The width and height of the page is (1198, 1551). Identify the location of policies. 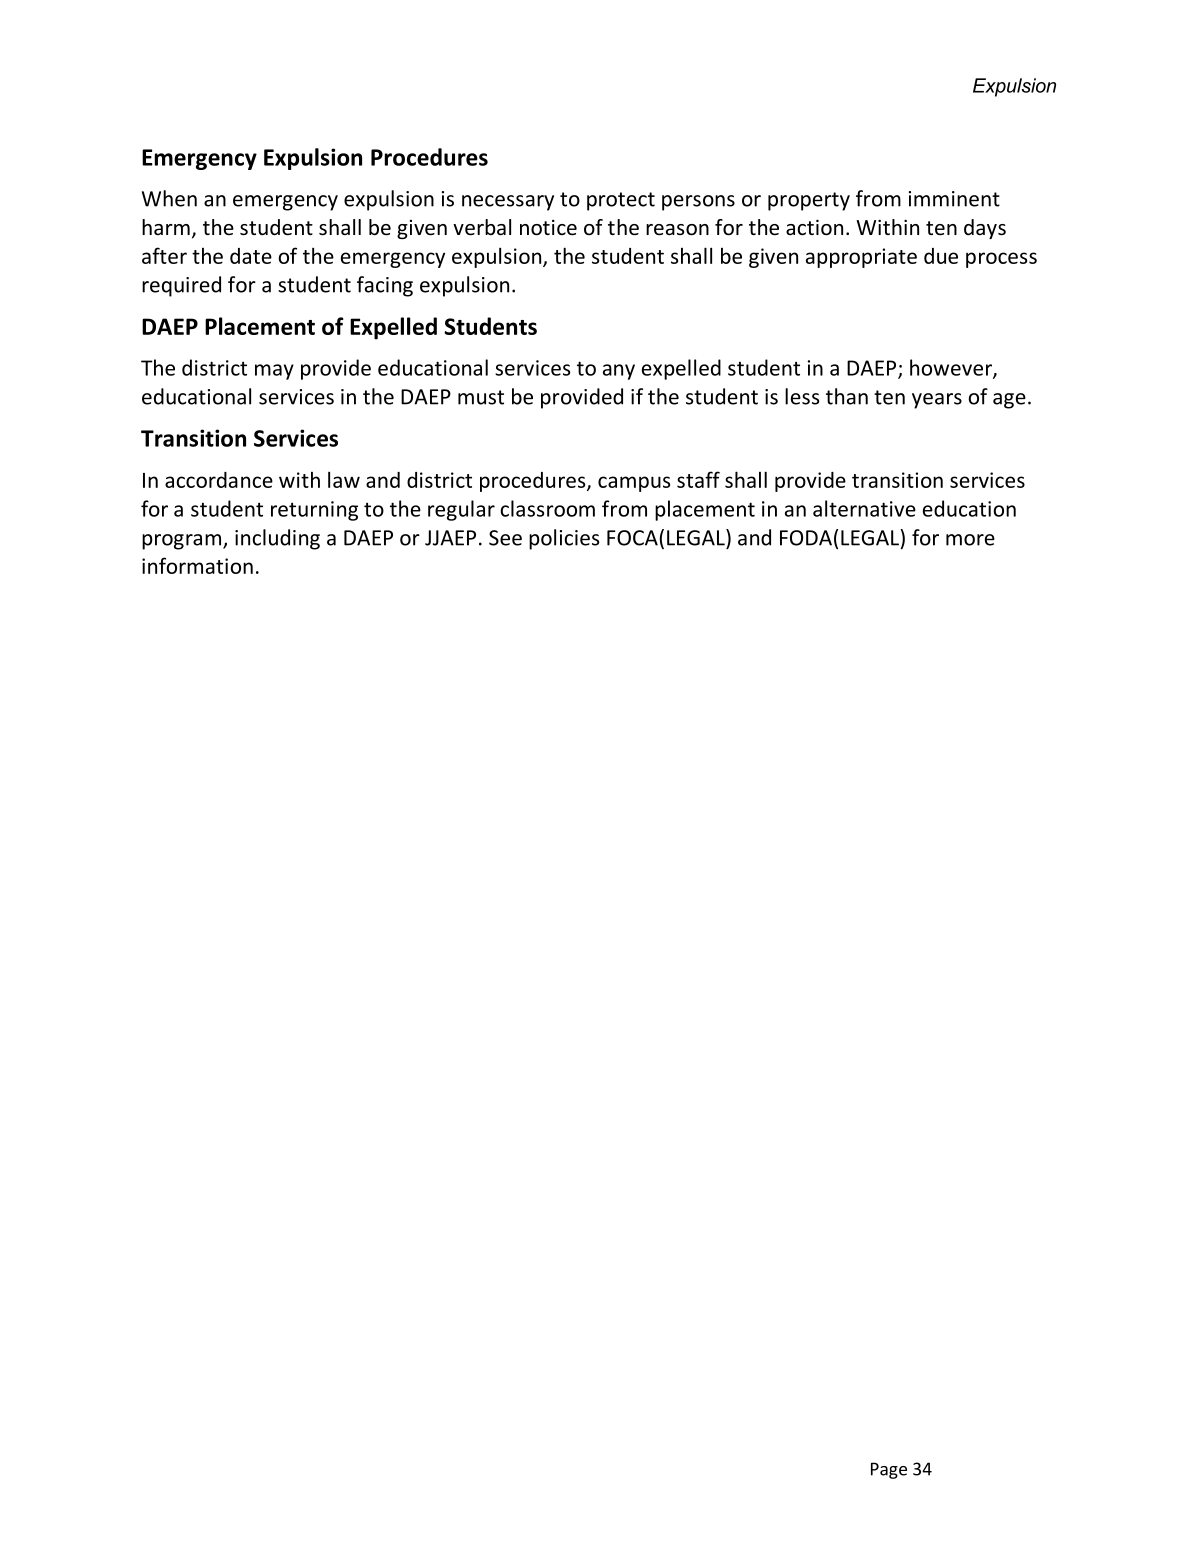
(564, 539).
